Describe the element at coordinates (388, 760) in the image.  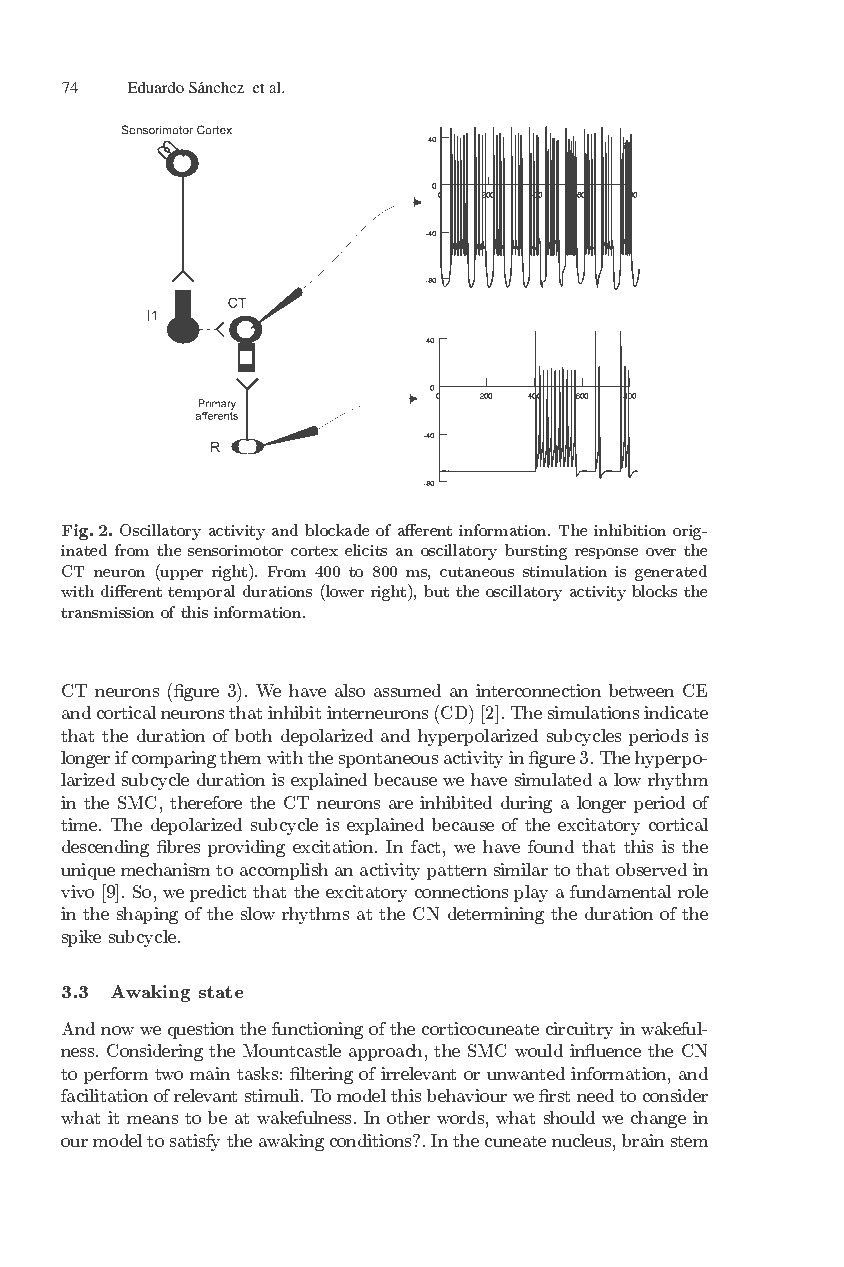
I see `spontaneous` at that location.
